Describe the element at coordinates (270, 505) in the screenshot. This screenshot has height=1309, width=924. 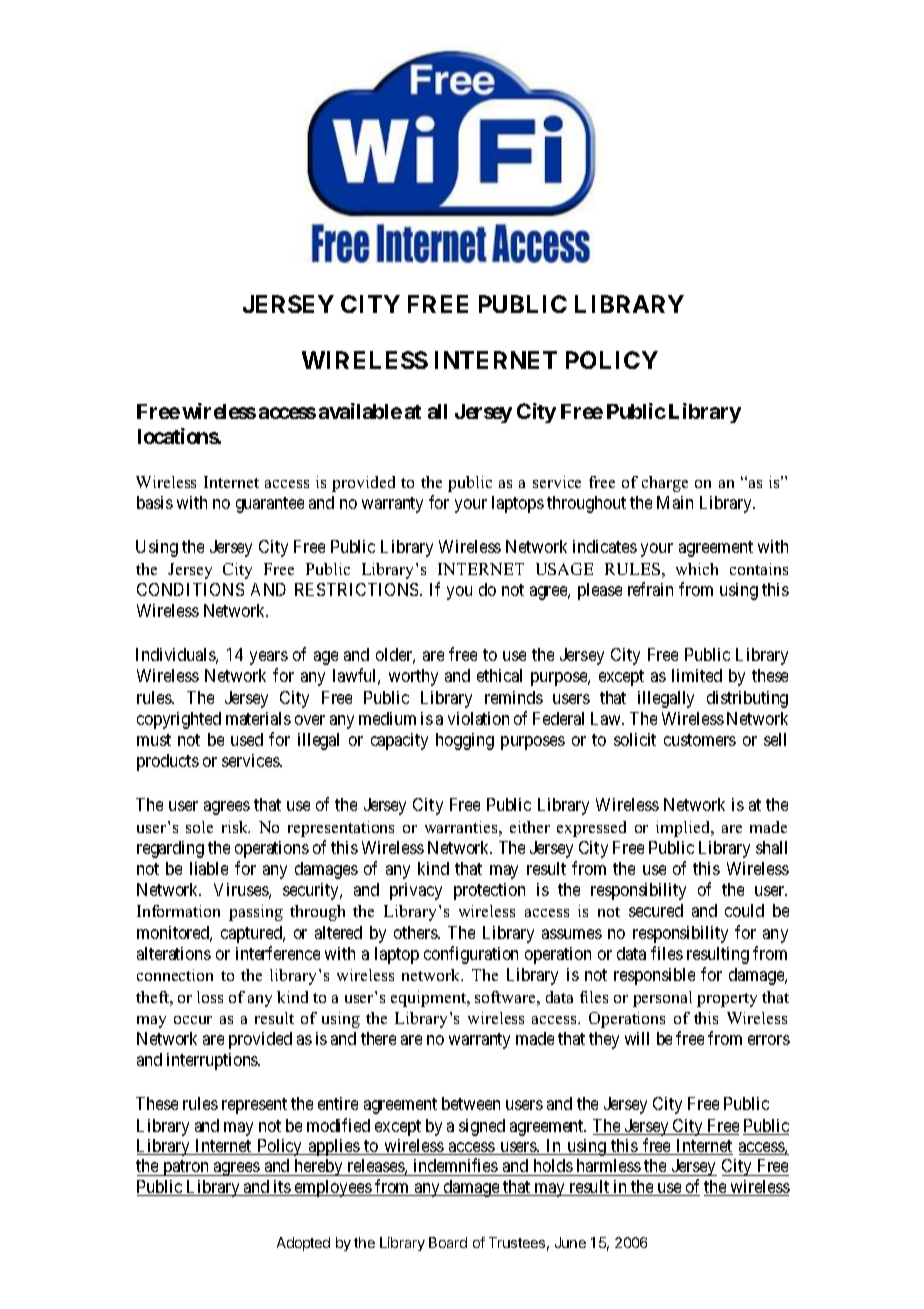
I see `guarantee` at that location.
